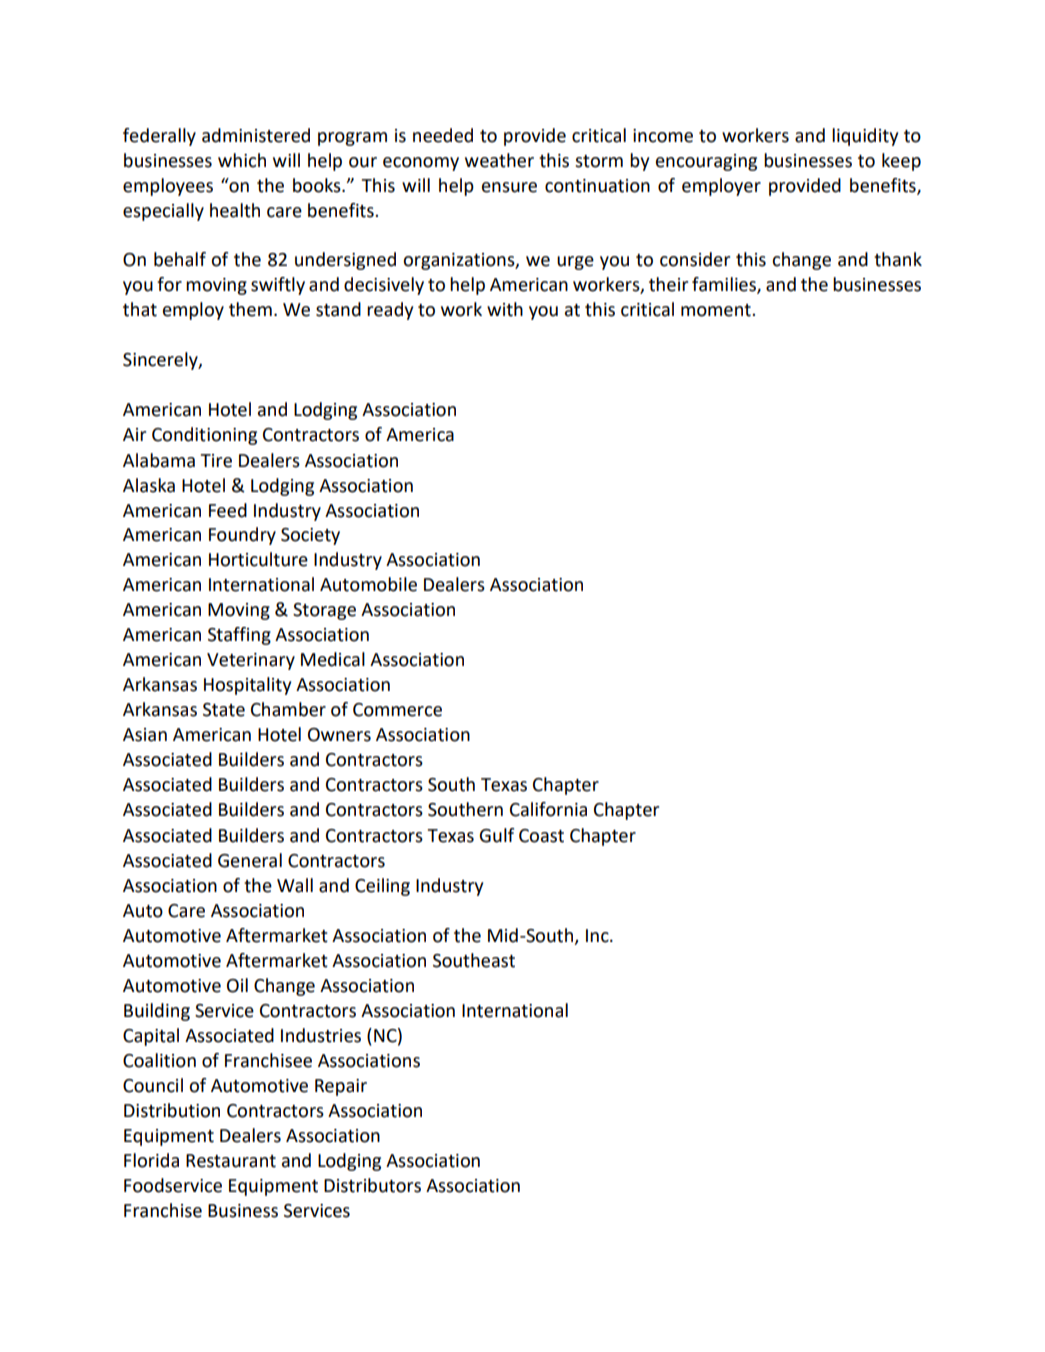 This page has width=1045, height=1352. Describe the element at coordinates (231, 1161) in the page. I see `Restaurant` at that location.
